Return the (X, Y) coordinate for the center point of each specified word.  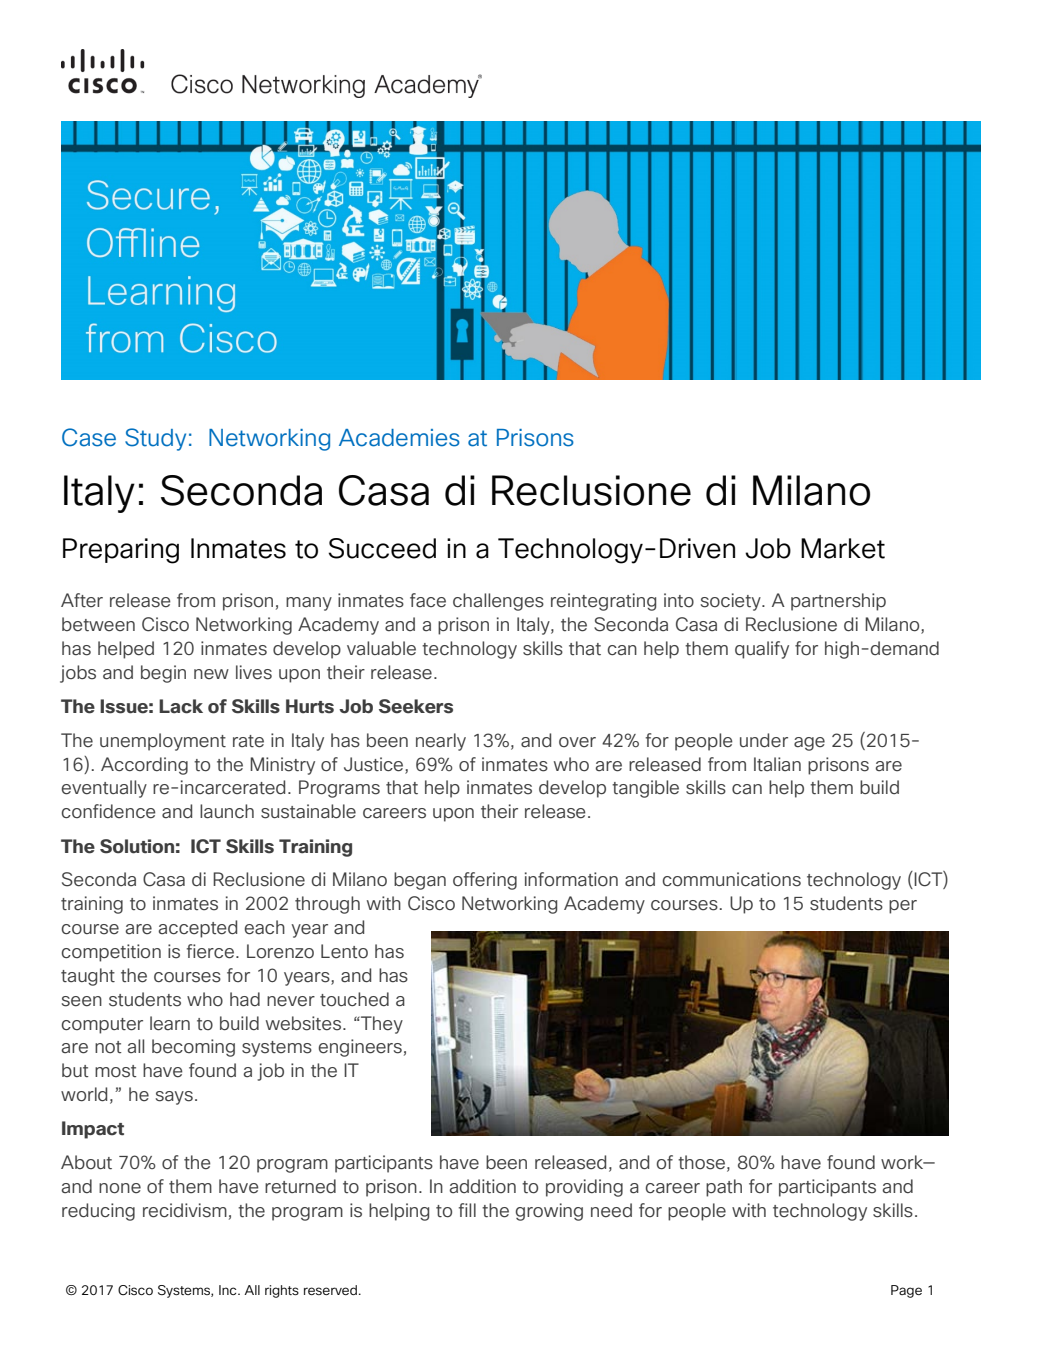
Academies (399, 438)
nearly (441, 742)
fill (467, 1210)
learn (170, 1023)
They (381, 1025)
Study (155, 439)
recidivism (185, 1210)
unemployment (163, 742)
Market (843, 548)
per (903, 907)
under (764, 740)
